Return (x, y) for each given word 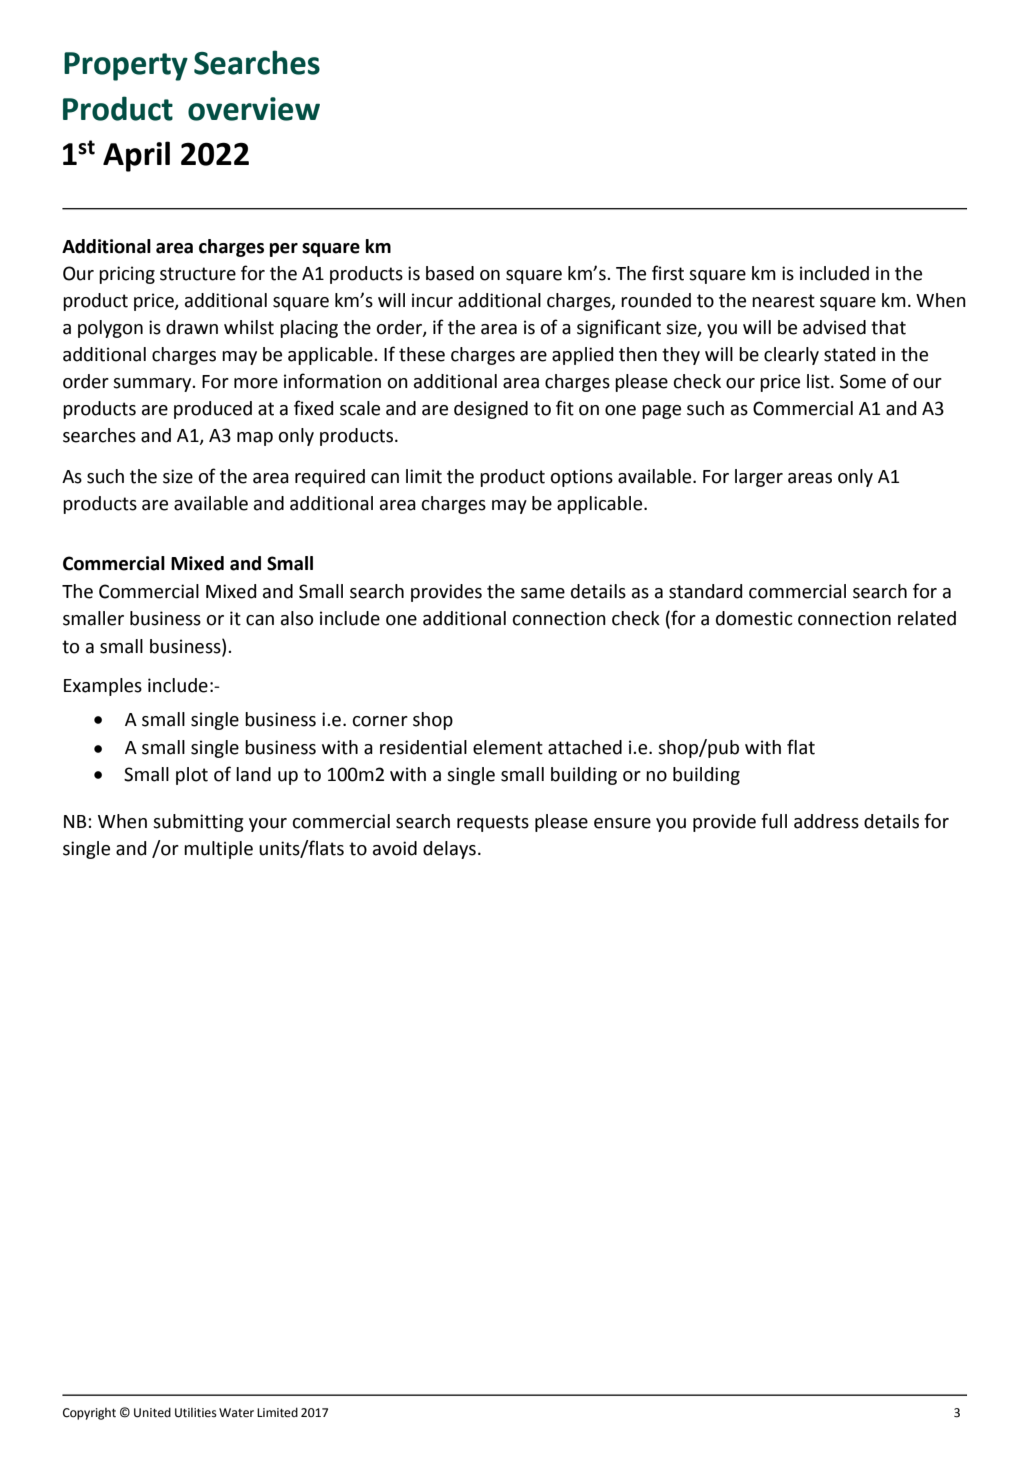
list (819, 381)
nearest (783, 301)
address (826, 821)
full (774, 821)
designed (491, 410)
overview (254, 109)
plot (192, 776)
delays (449, 850)
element (508, 747)
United (152, 1412)
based (450, 273)
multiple (218, 850)
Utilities (196, 1413)
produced (213, 410)
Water (236, 1413)
